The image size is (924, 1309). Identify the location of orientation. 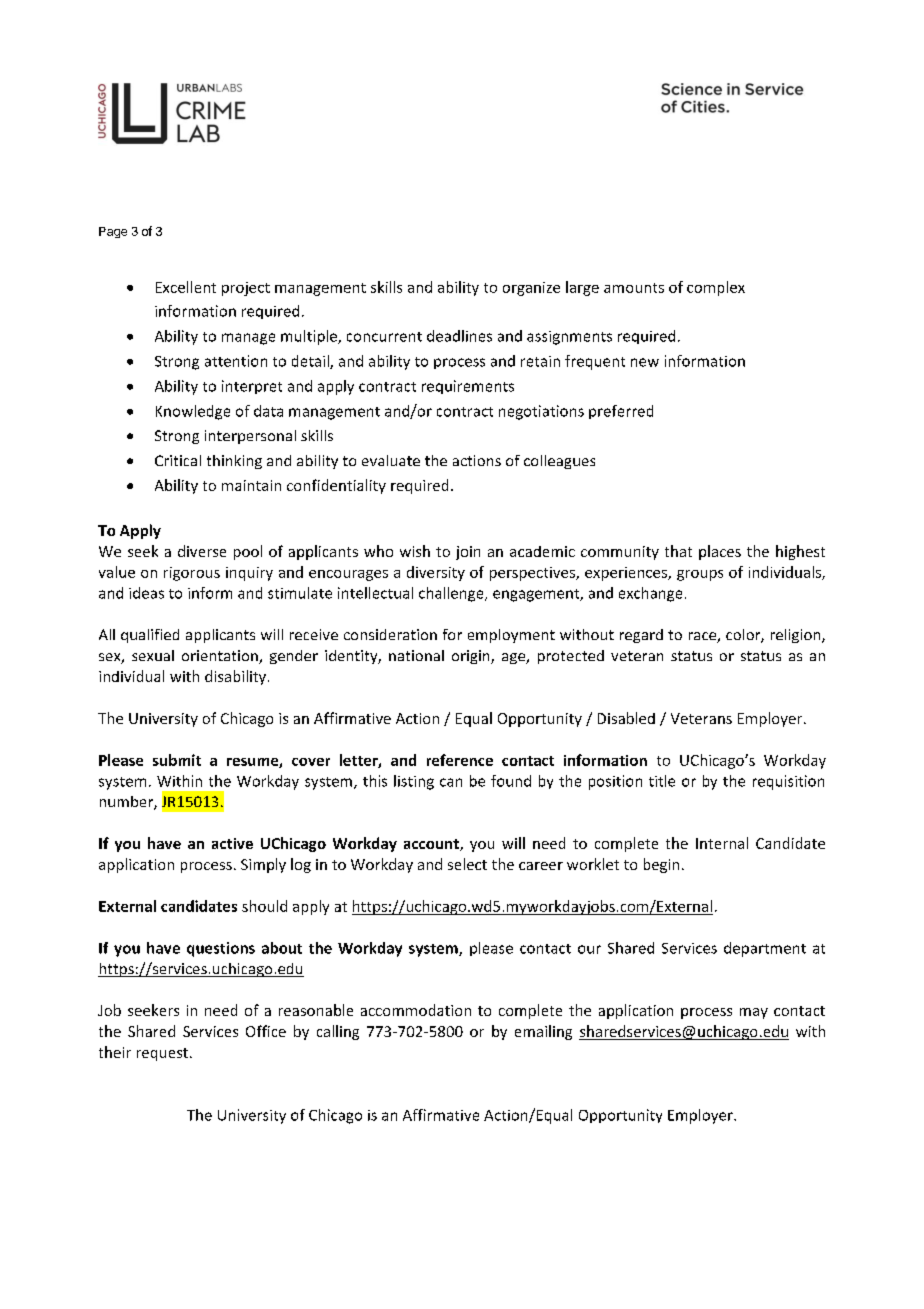
(221, 657).
